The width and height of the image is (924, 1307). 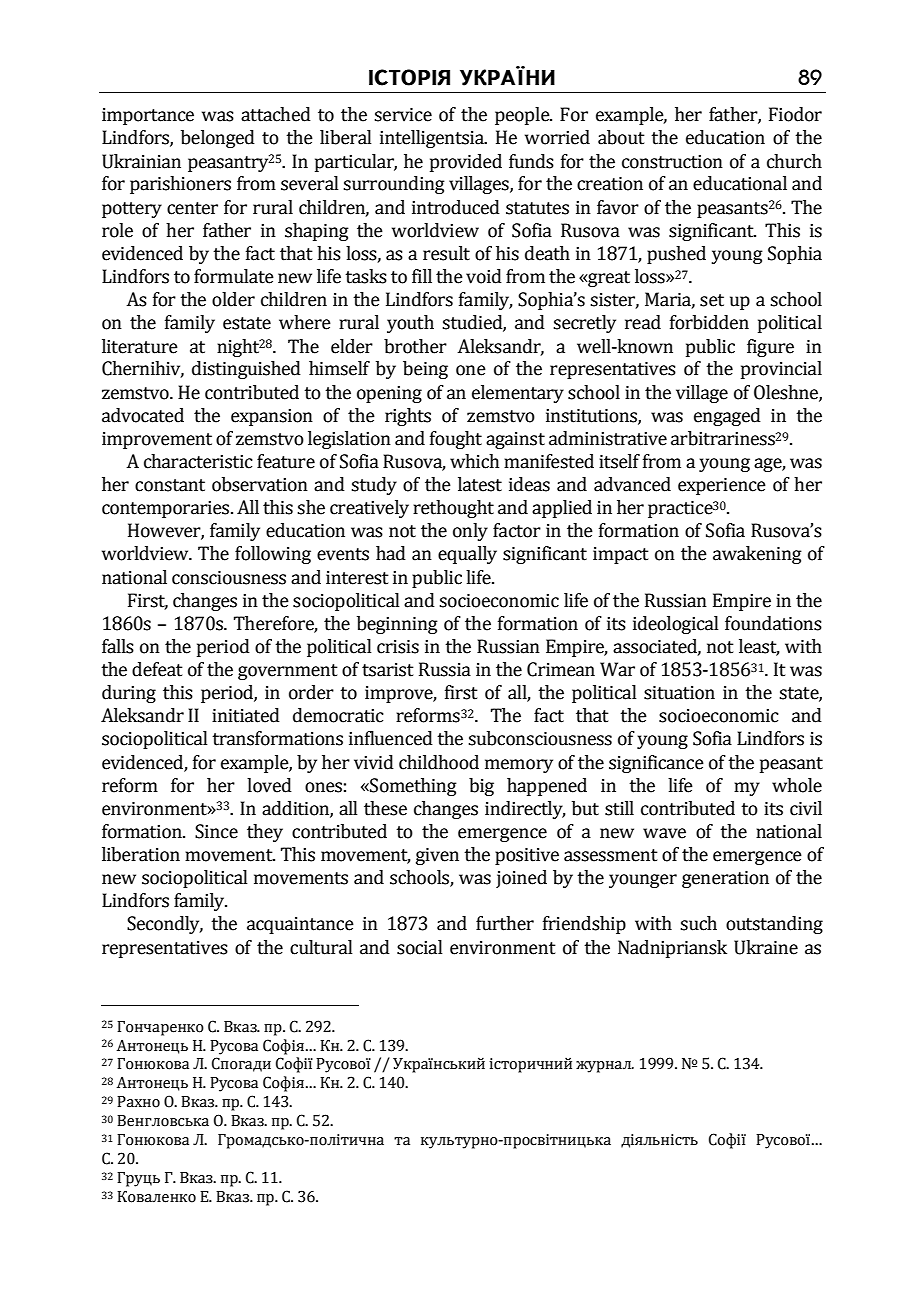 I want to click on elementary, so click(x=518, y=394).
